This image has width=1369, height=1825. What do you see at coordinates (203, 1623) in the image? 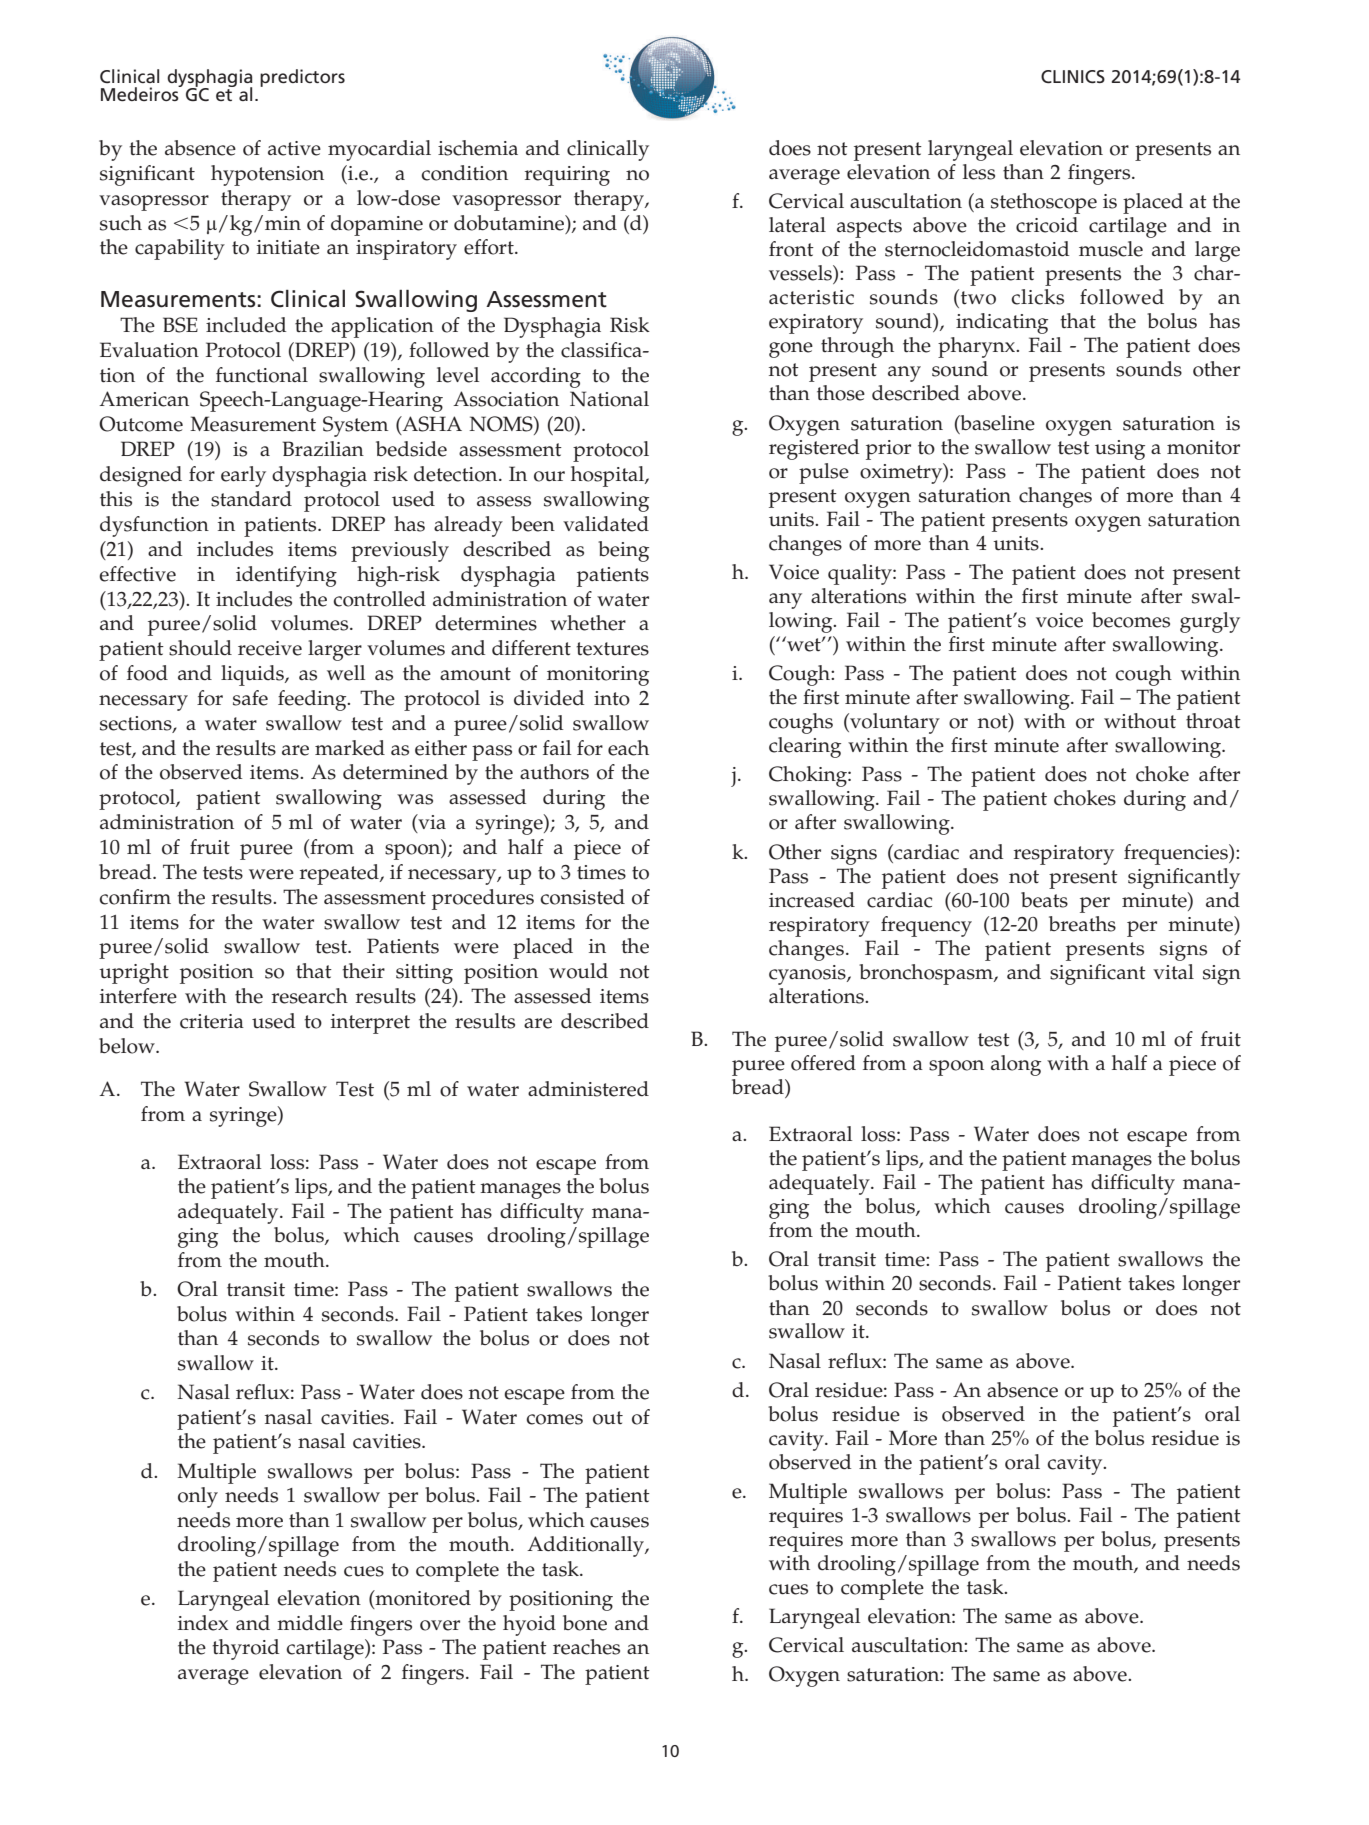
I see `index` at bounding box center [203, 1623].
